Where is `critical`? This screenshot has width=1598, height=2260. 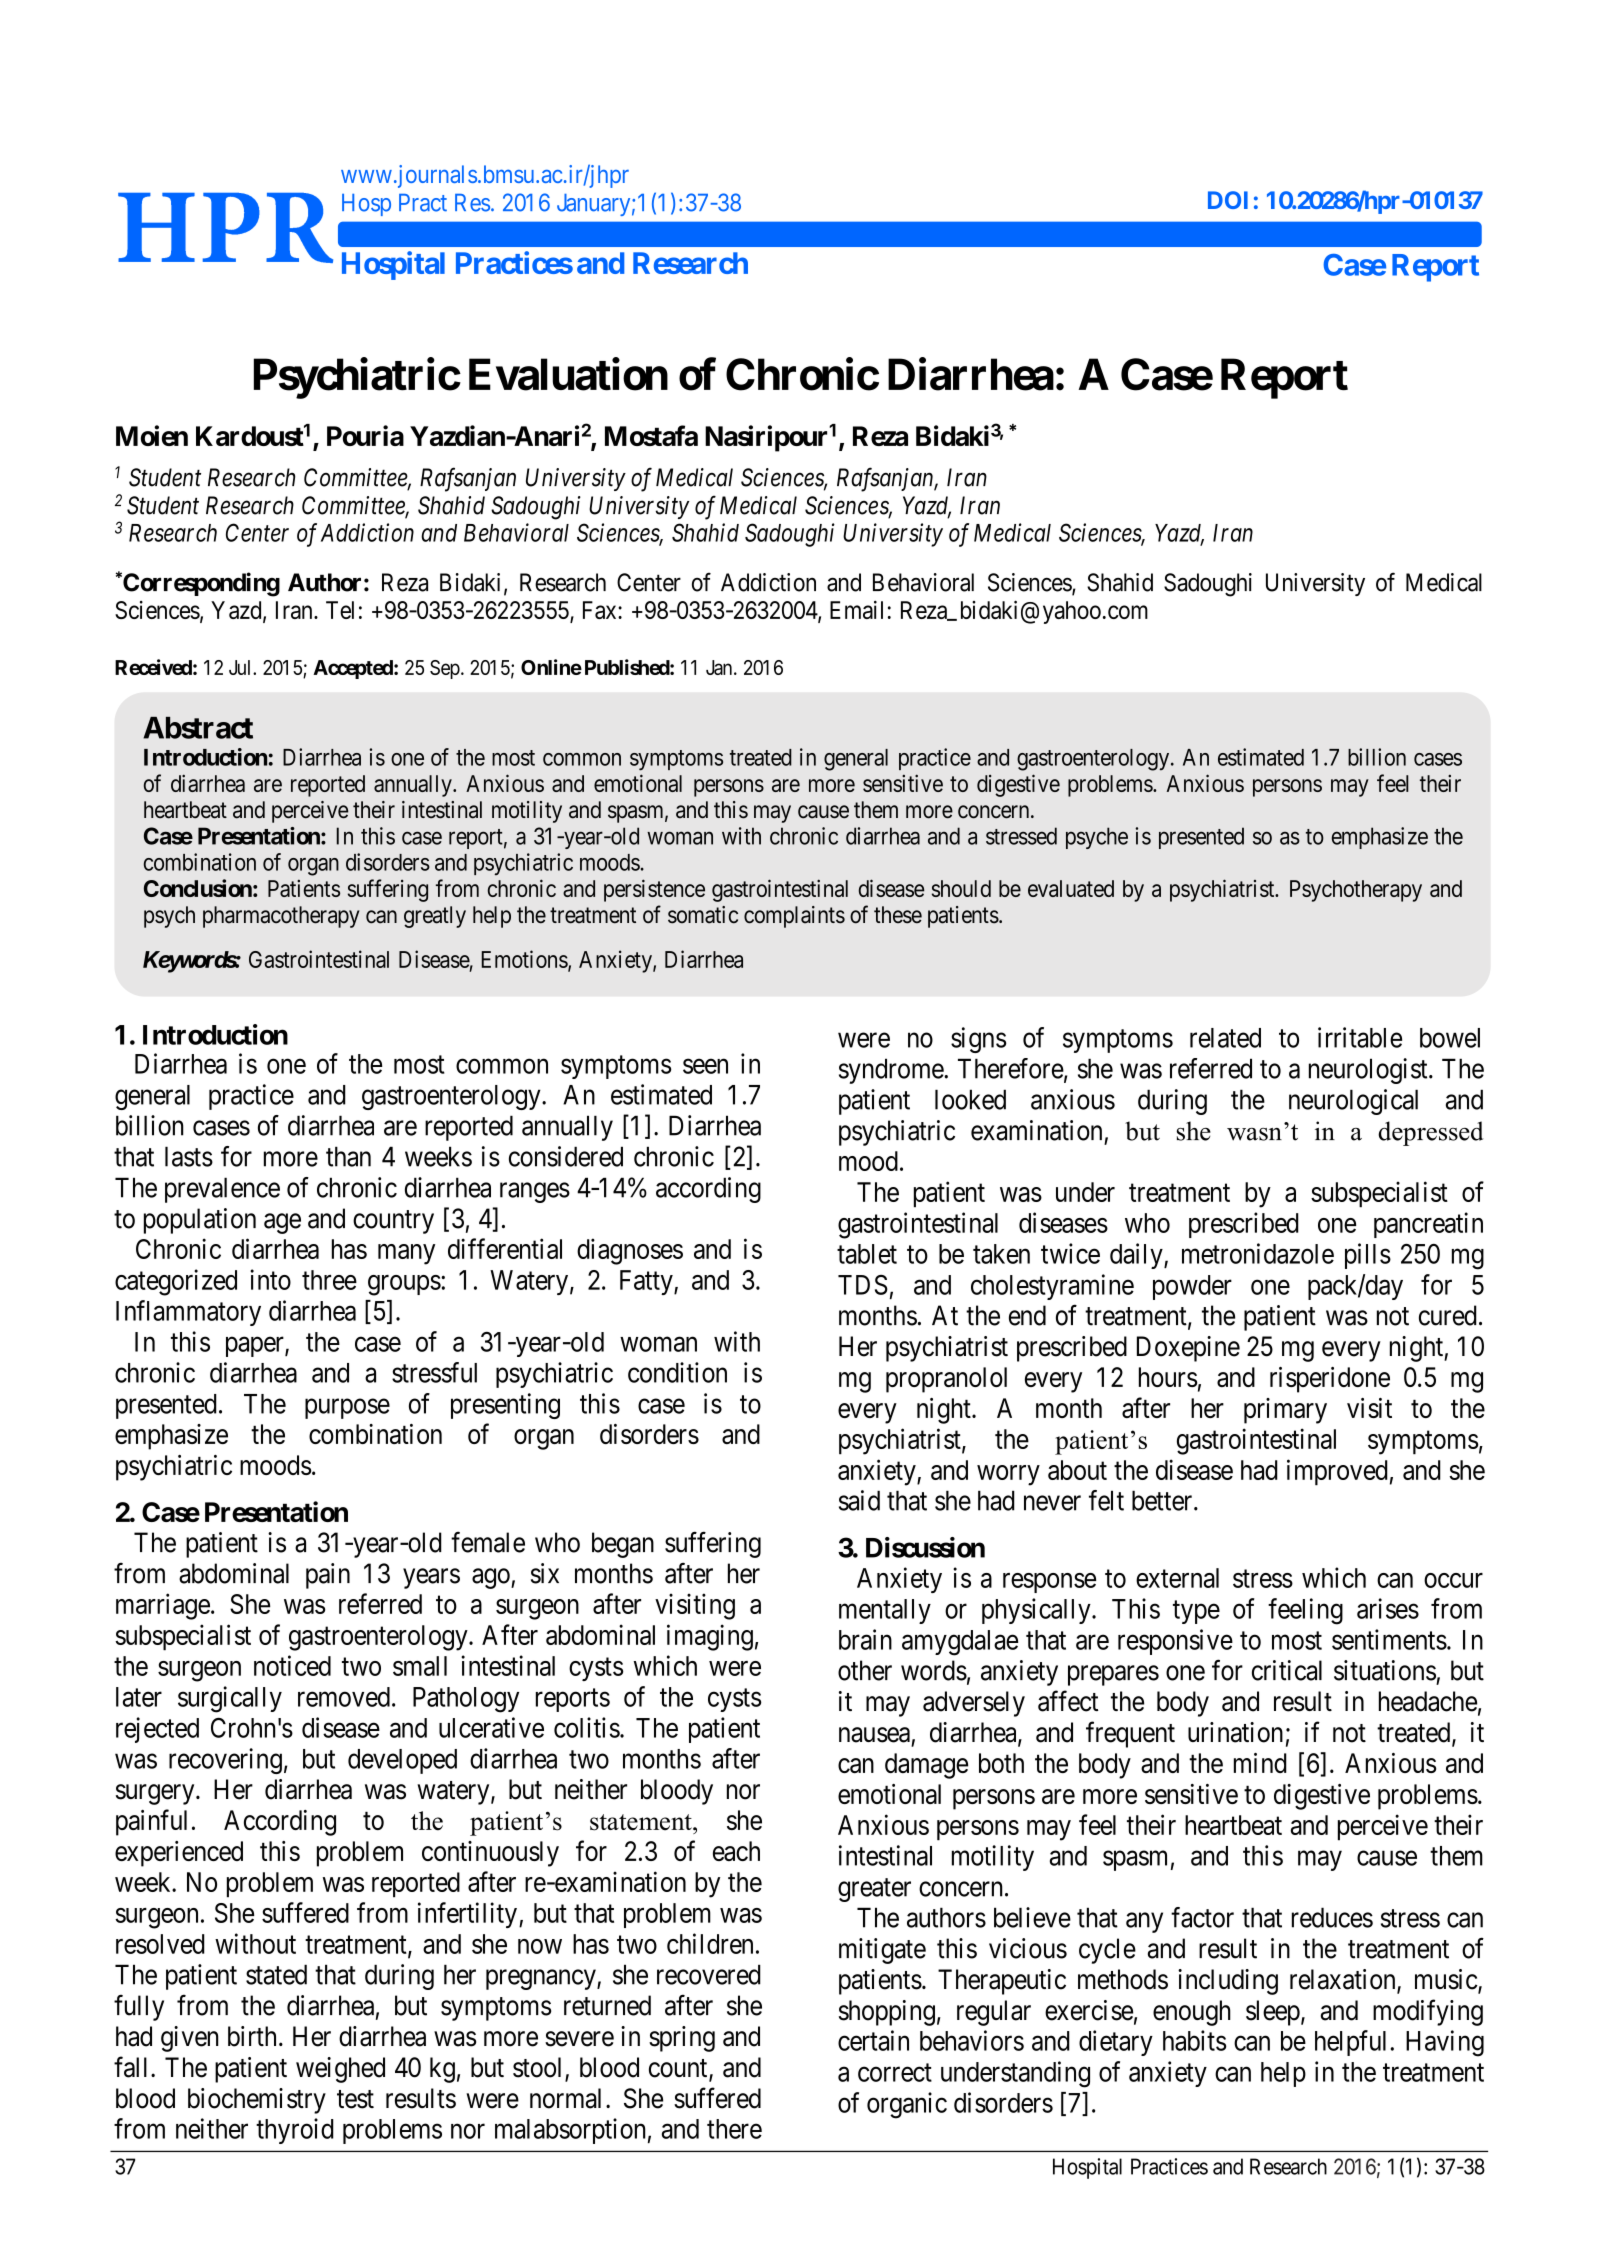
critical is located at coordinates (1287, 1670).
